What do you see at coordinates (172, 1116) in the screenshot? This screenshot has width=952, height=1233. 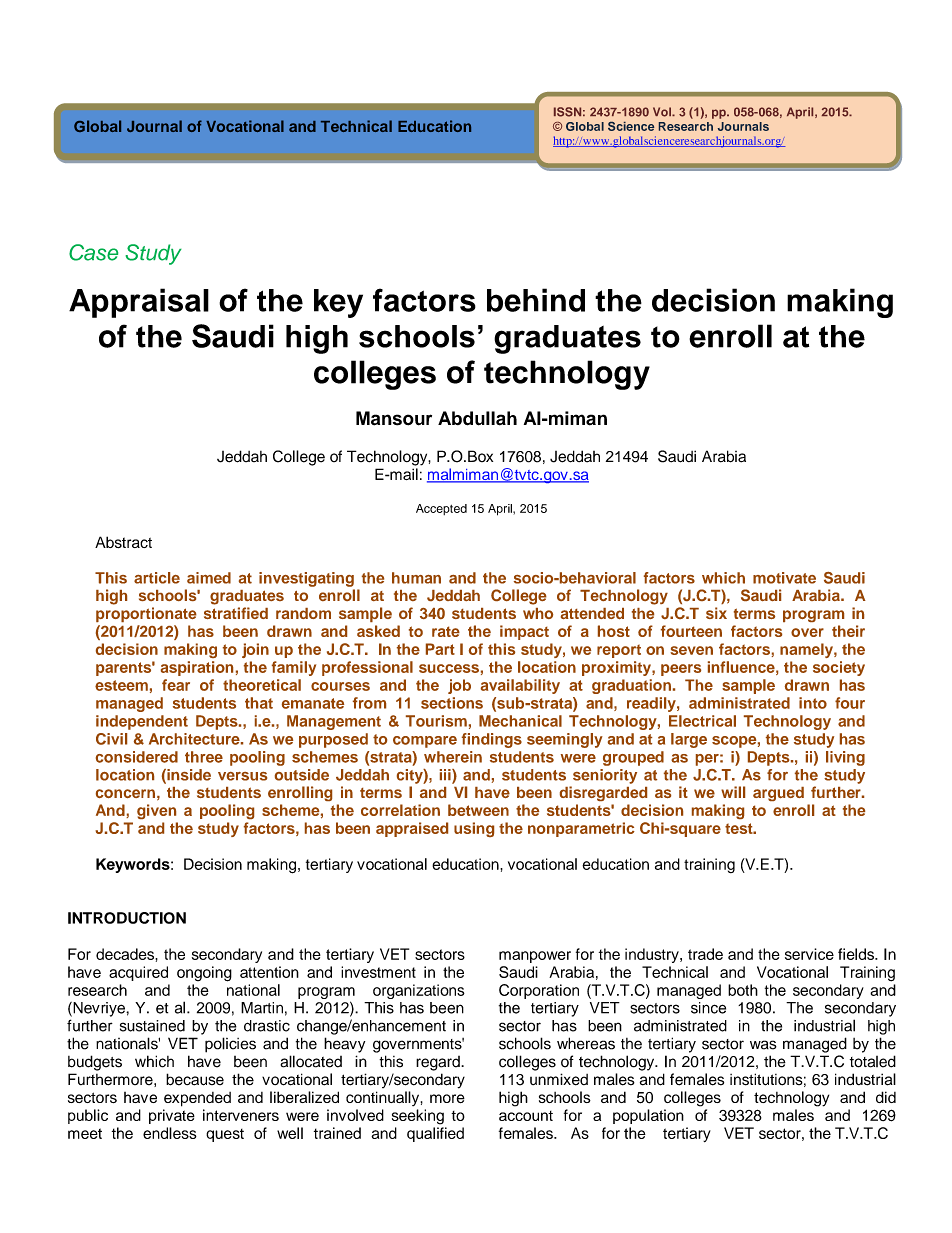 I see `private` at bounding box center [172, 1116].
